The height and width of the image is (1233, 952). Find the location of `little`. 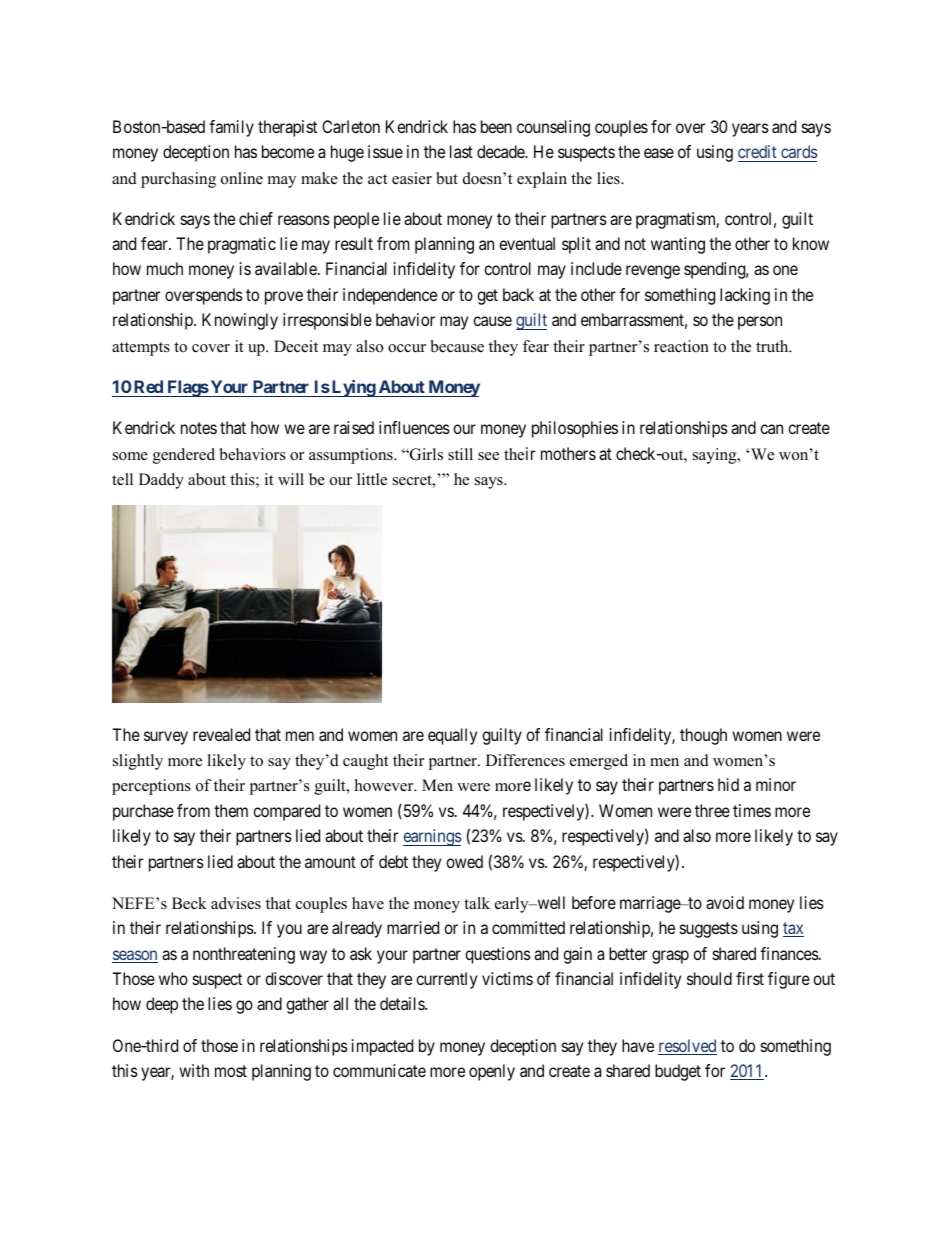

little is located at coordinates (372, 479).
